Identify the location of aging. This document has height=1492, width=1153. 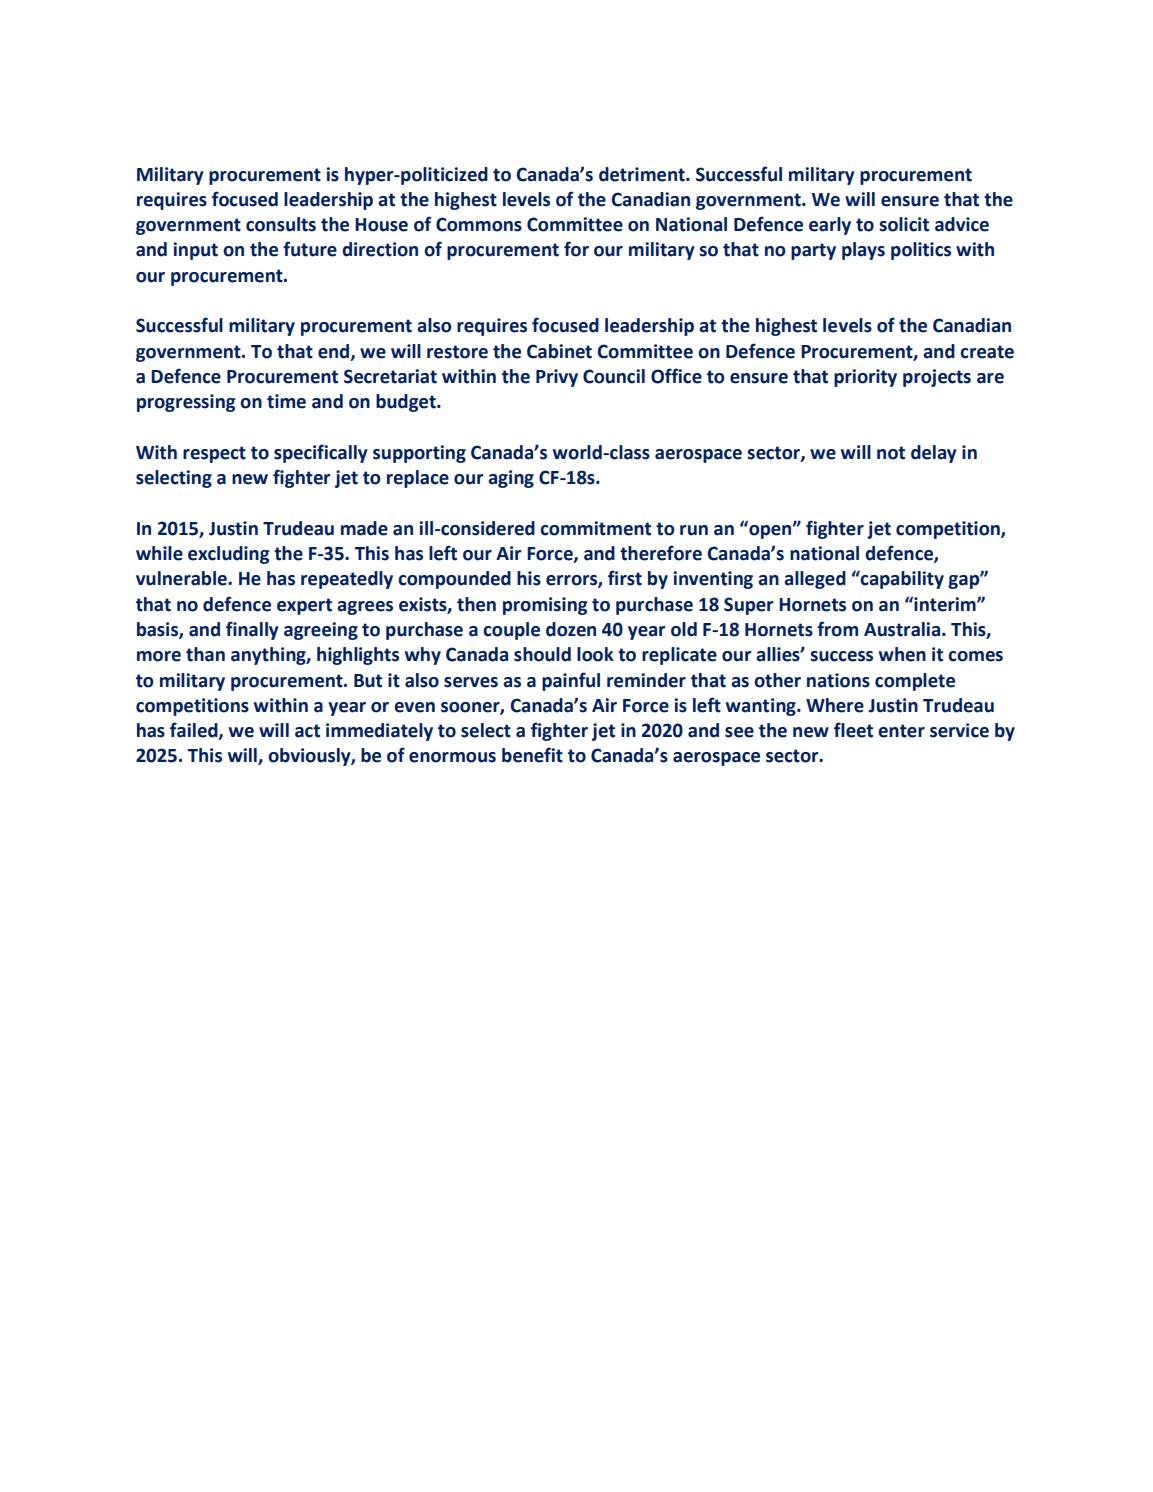
(511, 479).
